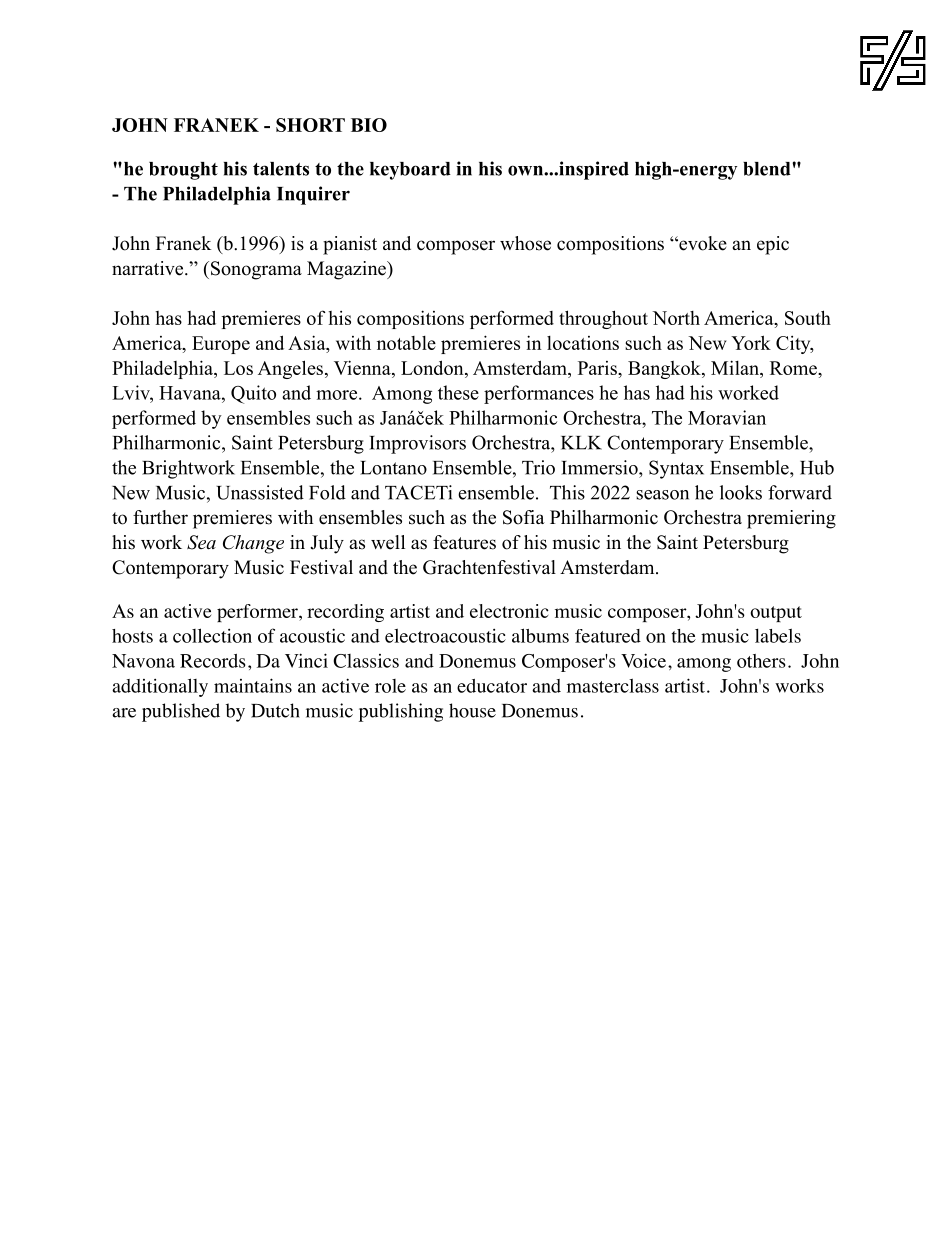  I want to click on educator, so click(492, 686).
